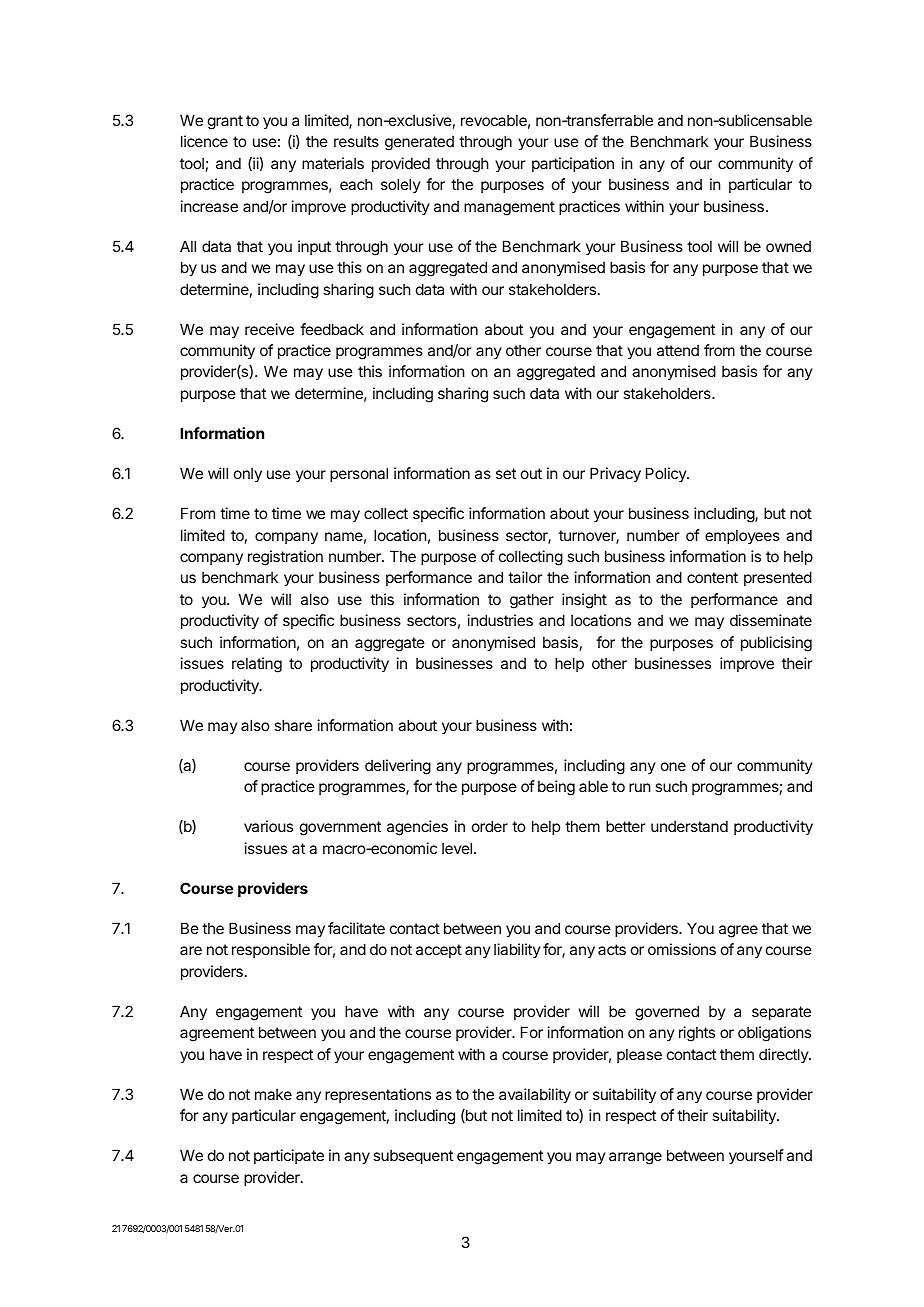 This image has height=1307, width=924. Describe the element at coordinates (273, 1094) in the image. I see `make` at that location.
